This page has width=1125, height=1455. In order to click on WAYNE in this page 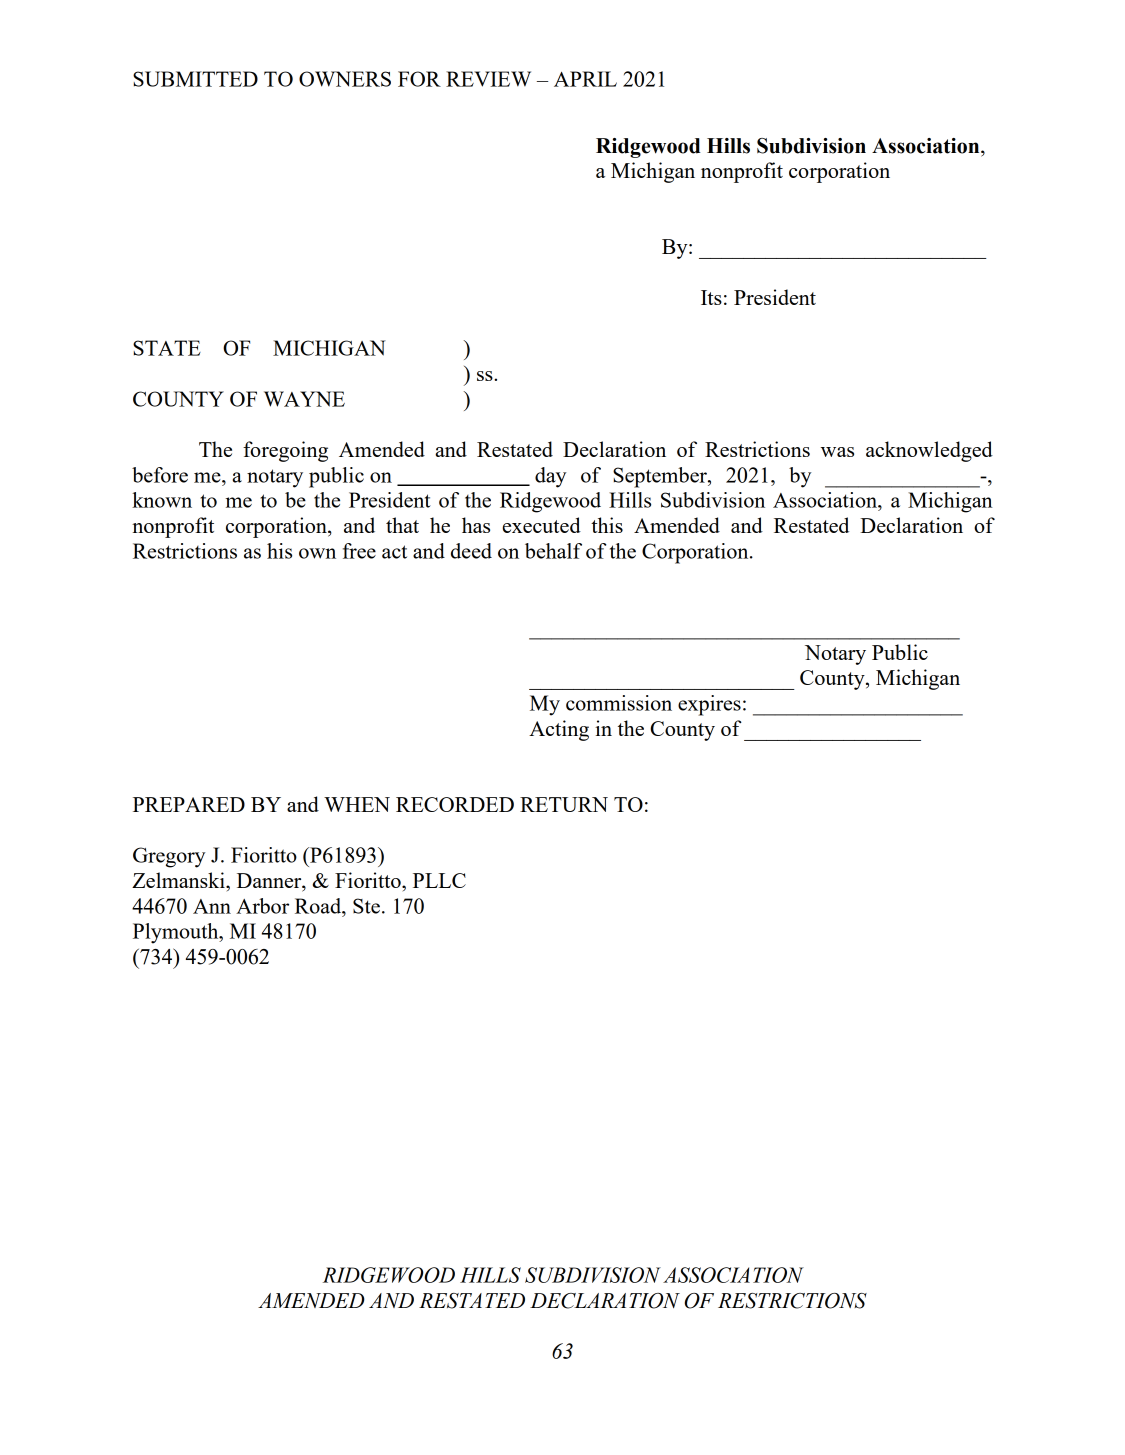, I will do `click(304, 399)`.
